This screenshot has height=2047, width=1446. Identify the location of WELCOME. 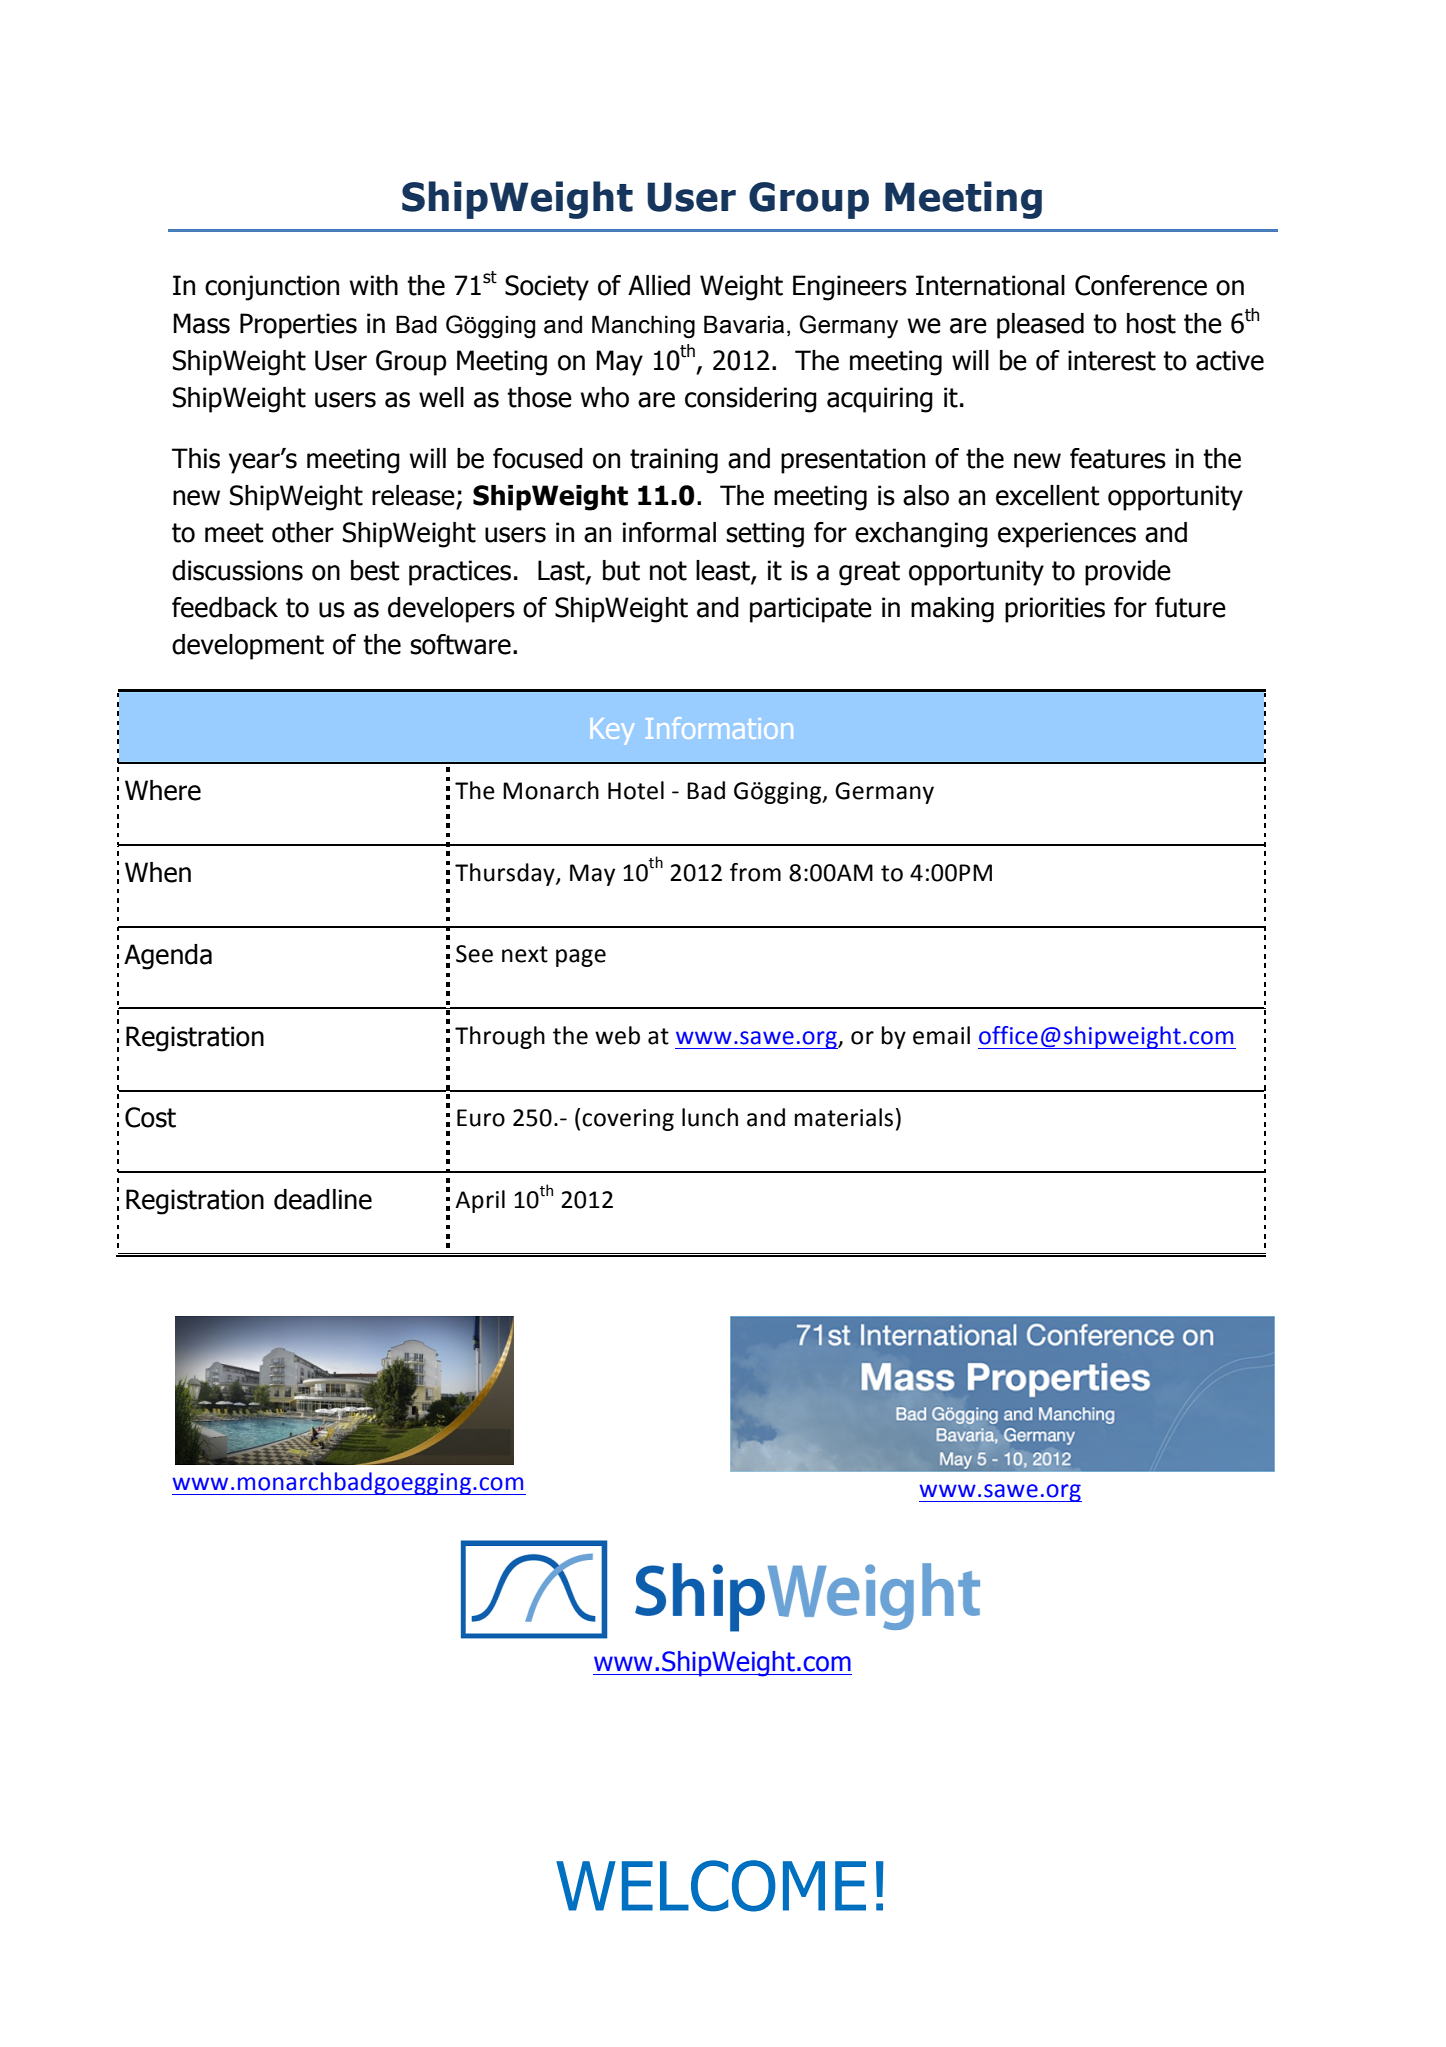
(711, 1886).
